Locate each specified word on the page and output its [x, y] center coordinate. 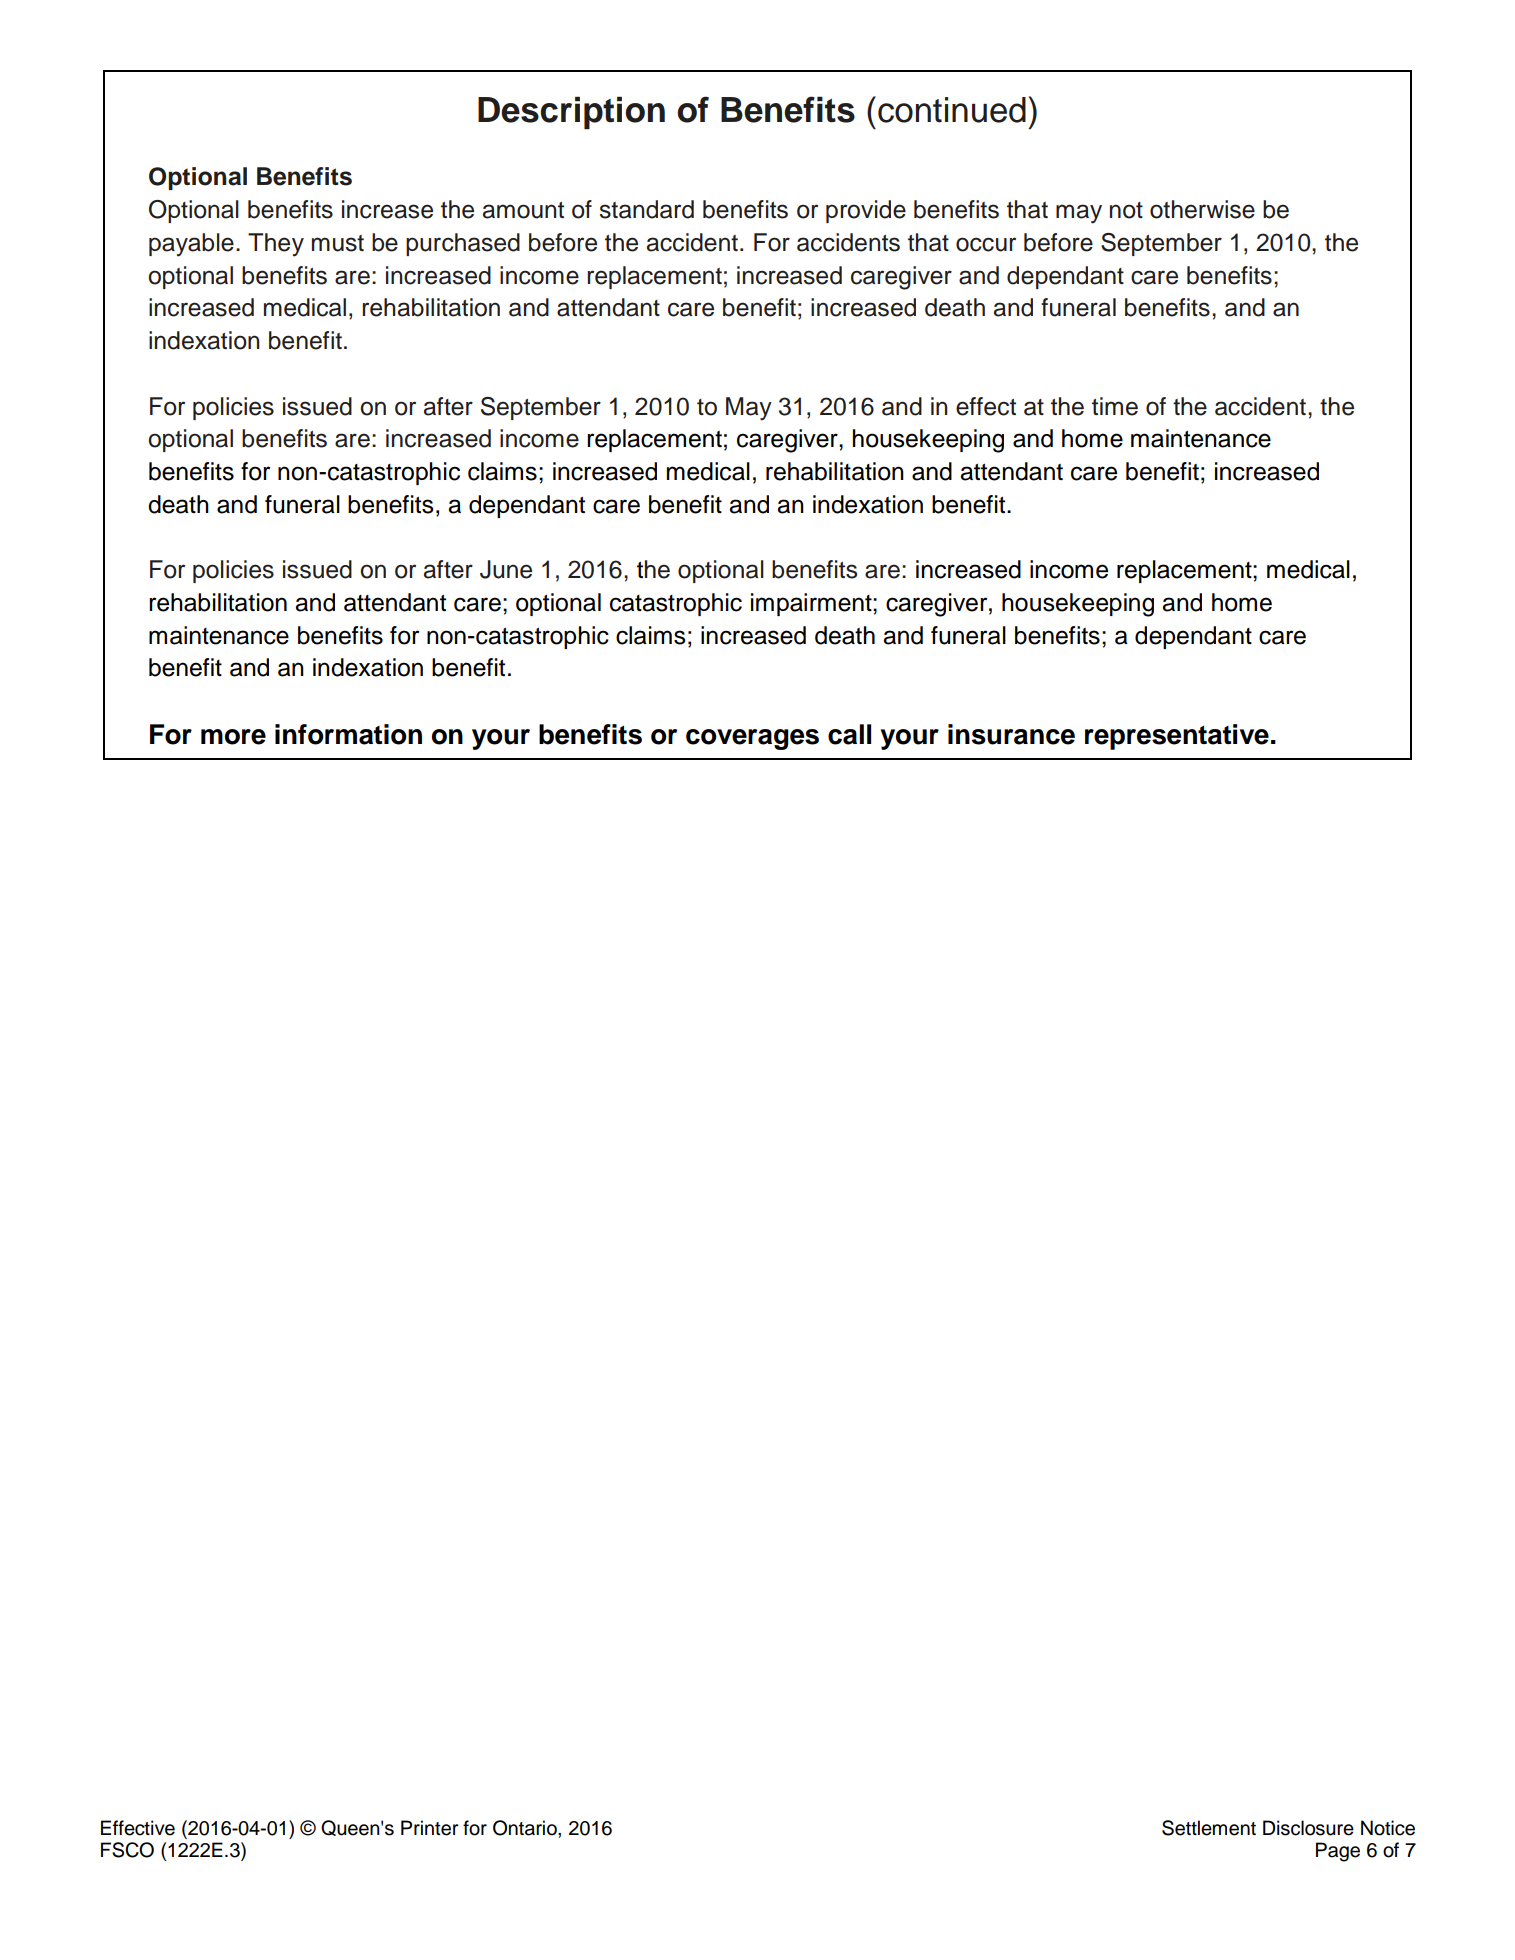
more [233, 737]
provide [866, 211]
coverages [752, 739]
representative [1177, 737]
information [348, 734]
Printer [429, 1828]
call [849, 734]
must [338, 243]
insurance [1011, 734]
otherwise [1202, 209]
